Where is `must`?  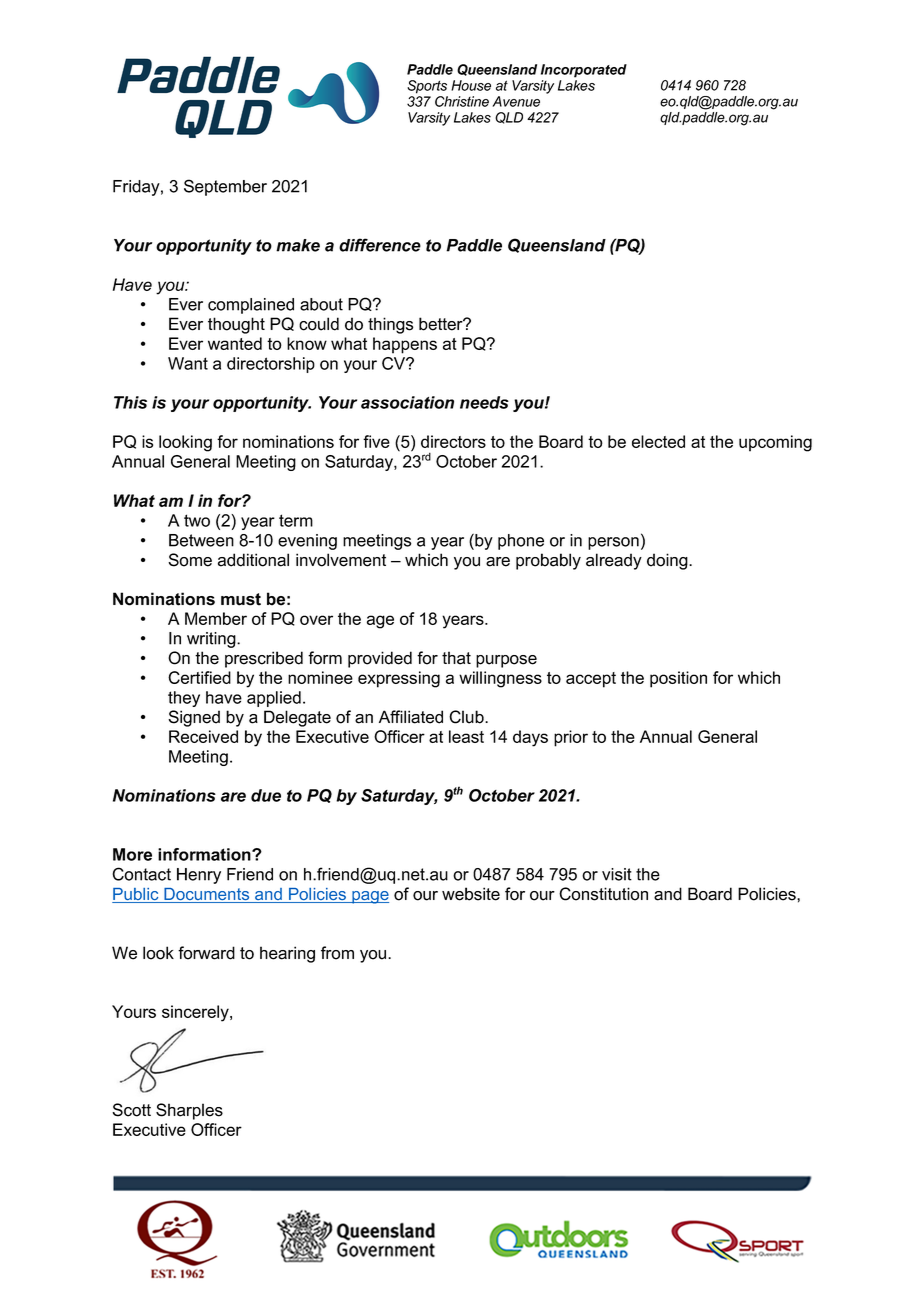 must is located at coordinates (241, 599).
